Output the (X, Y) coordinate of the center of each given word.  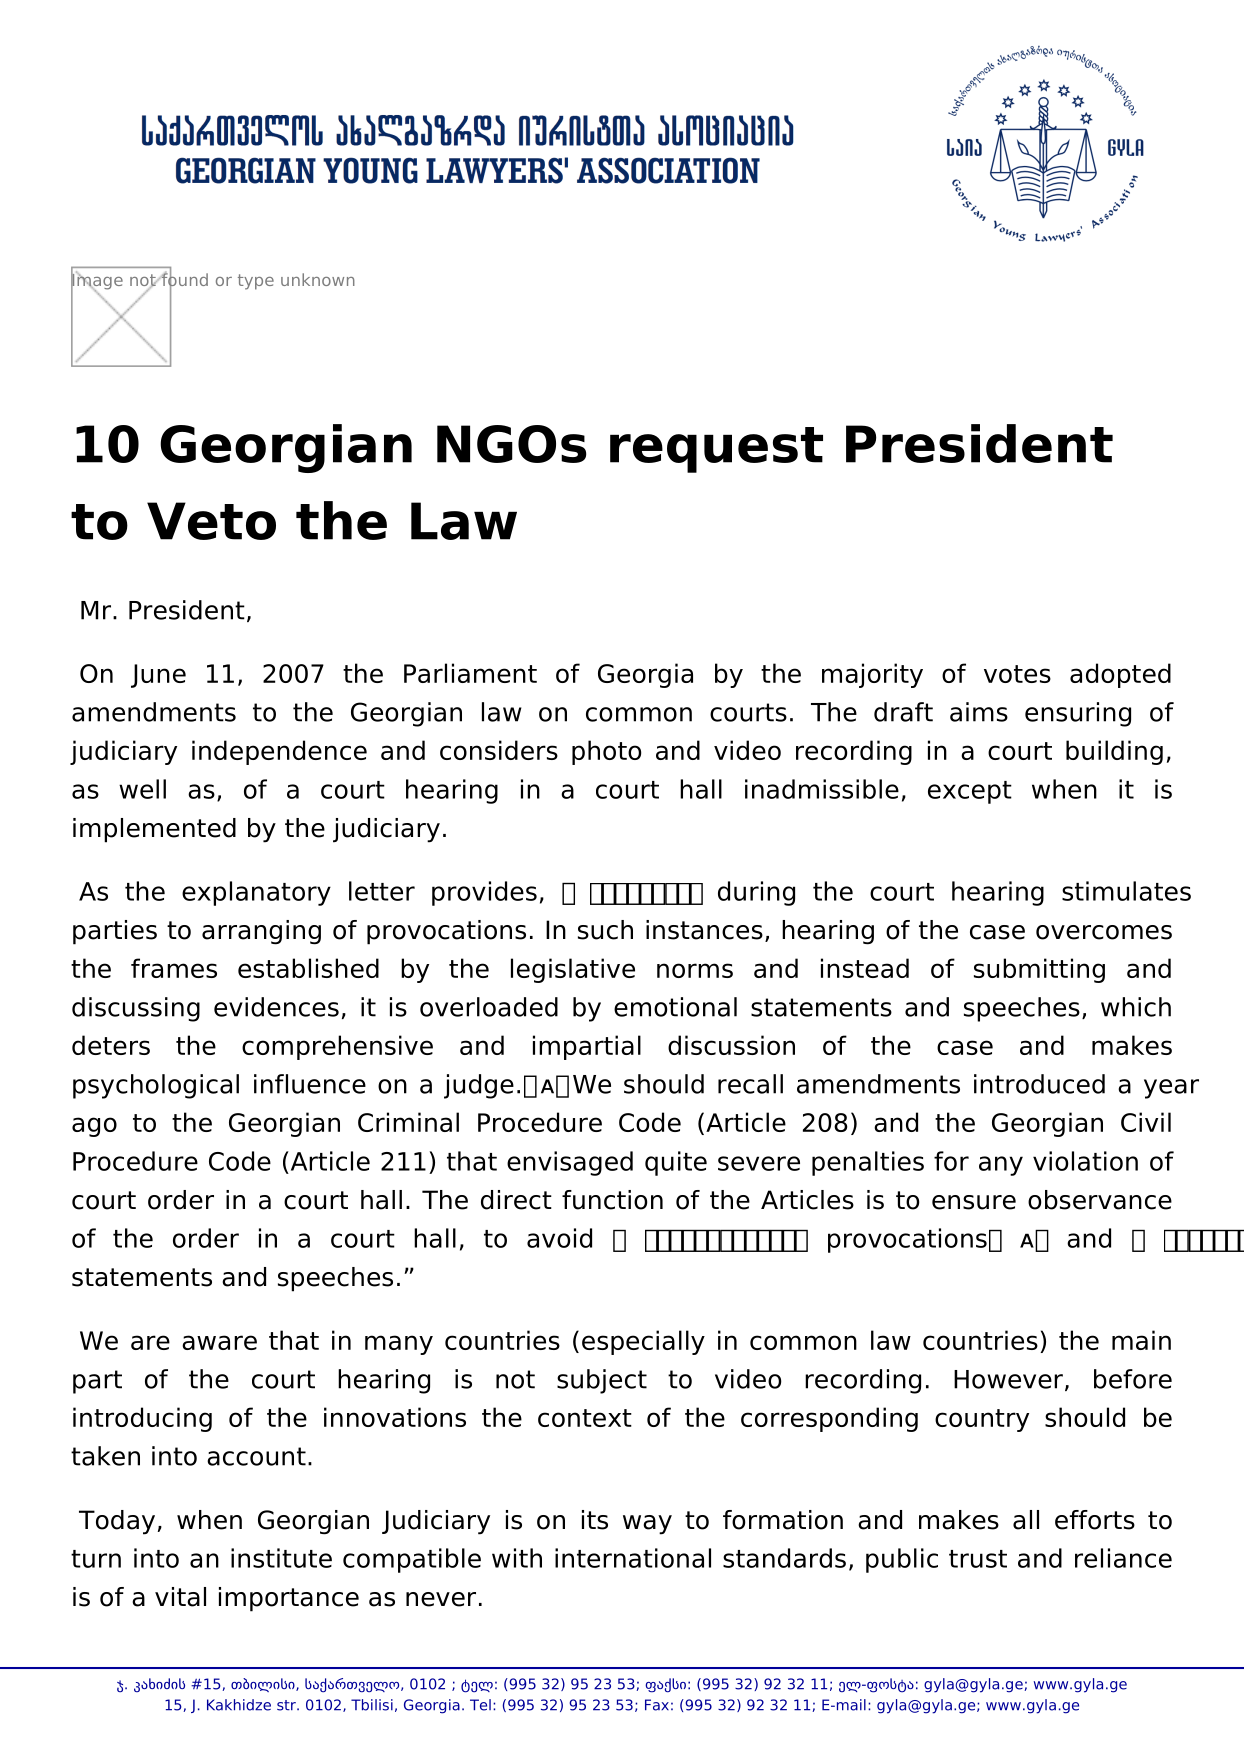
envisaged (570, 1163)
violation (1085, 1161)
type (256, 282)
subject (602, 1381)
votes (1017, 674)
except (970, 792)
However (1008, 1379)
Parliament (470, 673)
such (605, 930)
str (287, 1705)
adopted (1120, 675)
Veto (211, 521)
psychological (156, 1086)
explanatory (256, 893)
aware (219, 1342)
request (716, 450)
